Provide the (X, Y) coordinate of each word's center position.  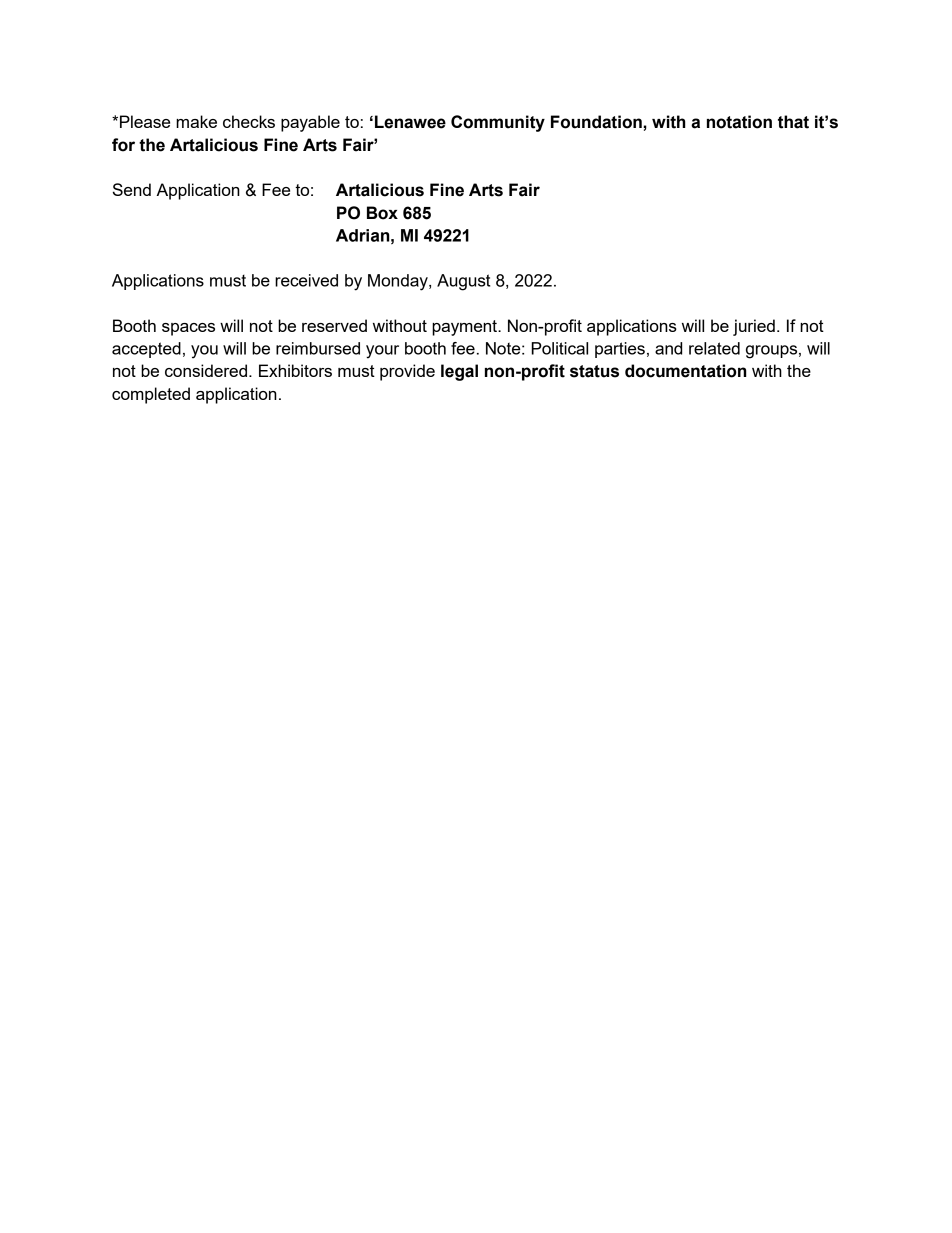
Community (498, 123)
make (196, 121)
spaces (188, 329)
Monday (399, 282)
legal (459, 372)
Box (382, 213)
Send (132, 189)
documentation (685, 371)
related (714, 348)
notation (739, 122)
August (463, 282)
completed (151, 395)
